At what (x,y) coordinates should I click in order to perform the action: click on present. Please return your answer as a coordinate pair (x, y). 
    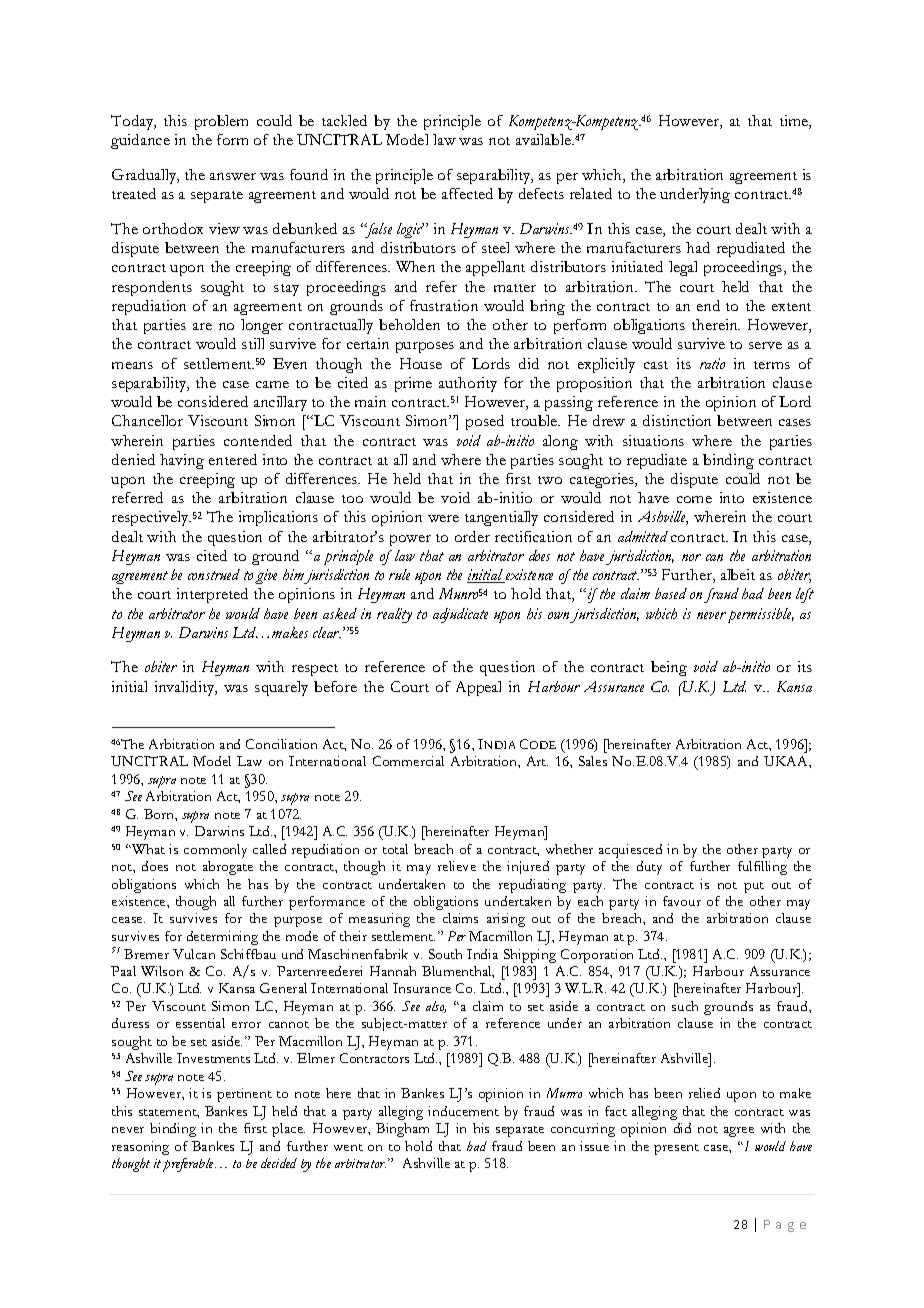
    Looking at the image, I should click on (676, 1149).
